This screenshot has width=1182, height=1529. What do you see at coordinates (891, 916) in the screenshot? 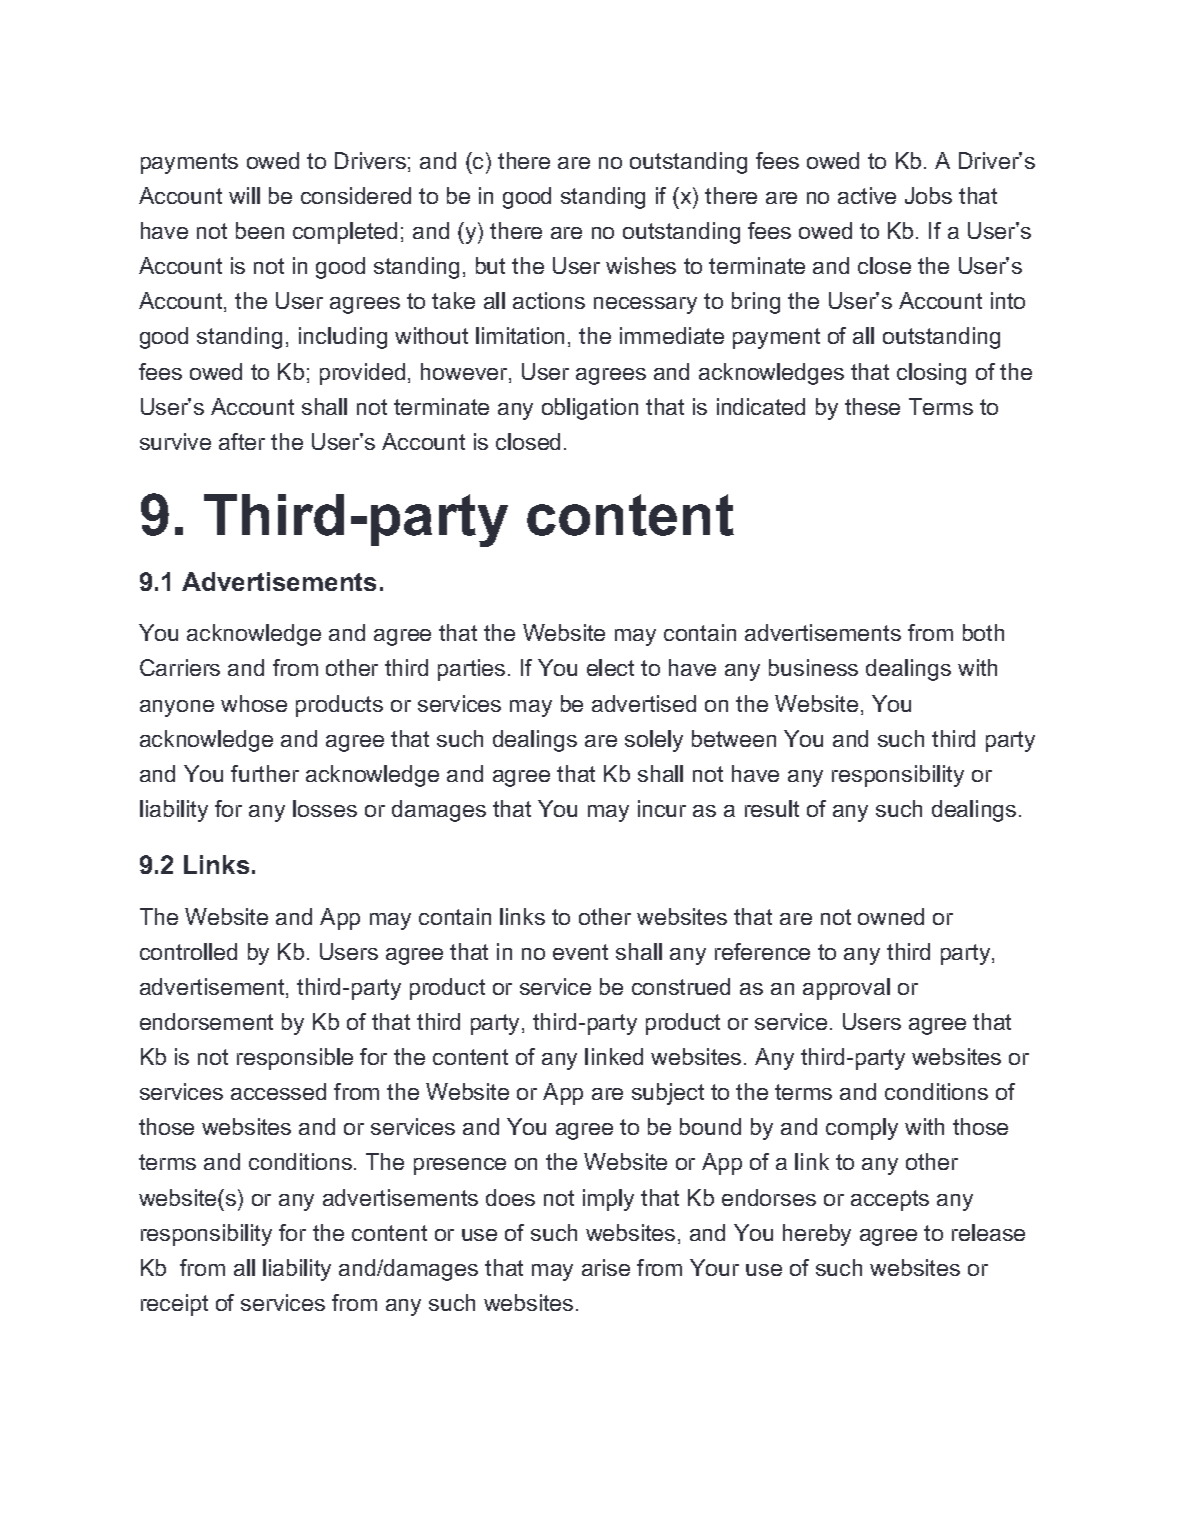
I see `owned` at bounding box center [891, 916].
